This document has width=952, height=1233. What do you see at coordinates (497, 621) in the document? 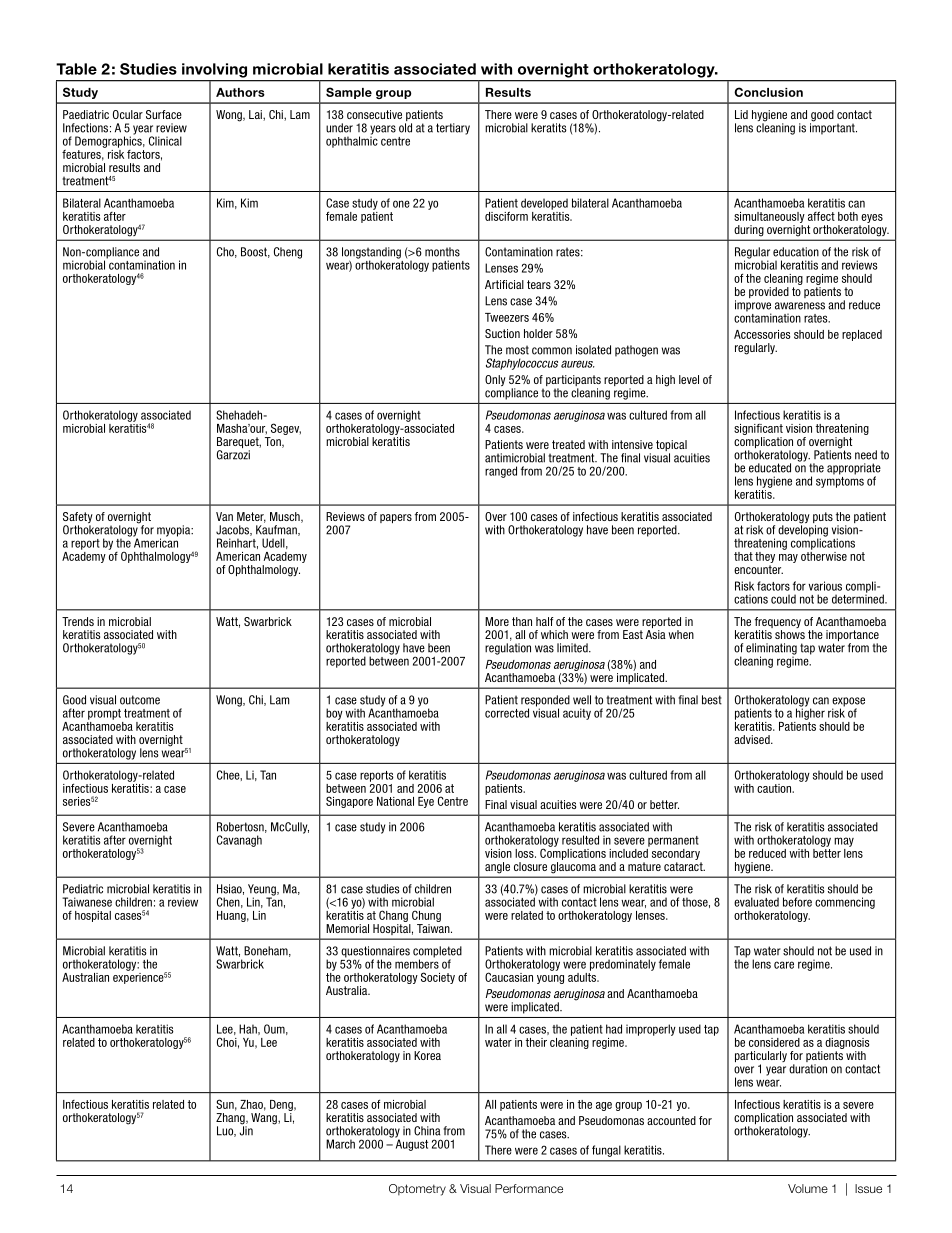
I see `More` at bounding box center [497, 621].
